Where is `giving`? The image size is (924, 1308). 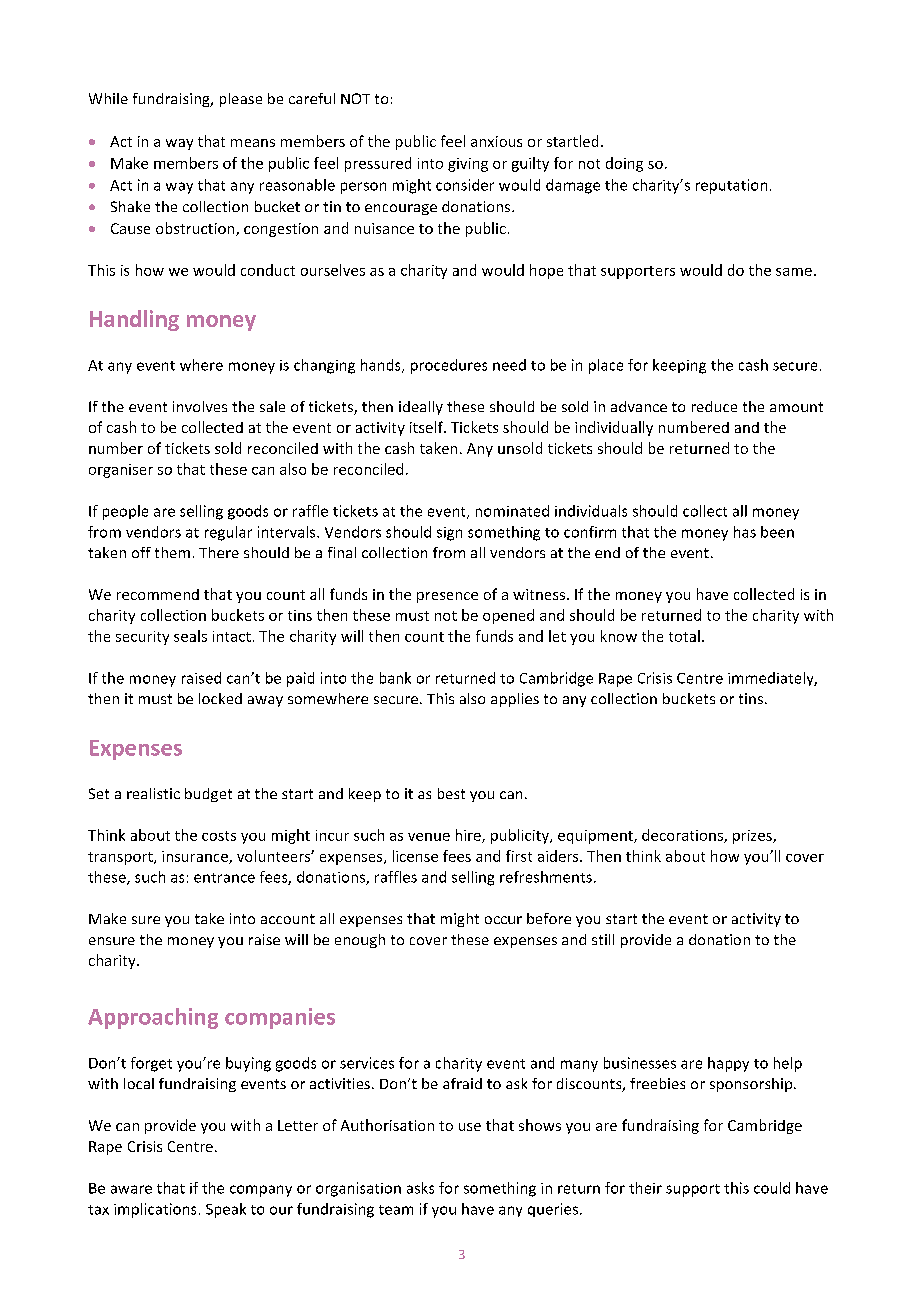
giving is located at coordinates (468, 165).
